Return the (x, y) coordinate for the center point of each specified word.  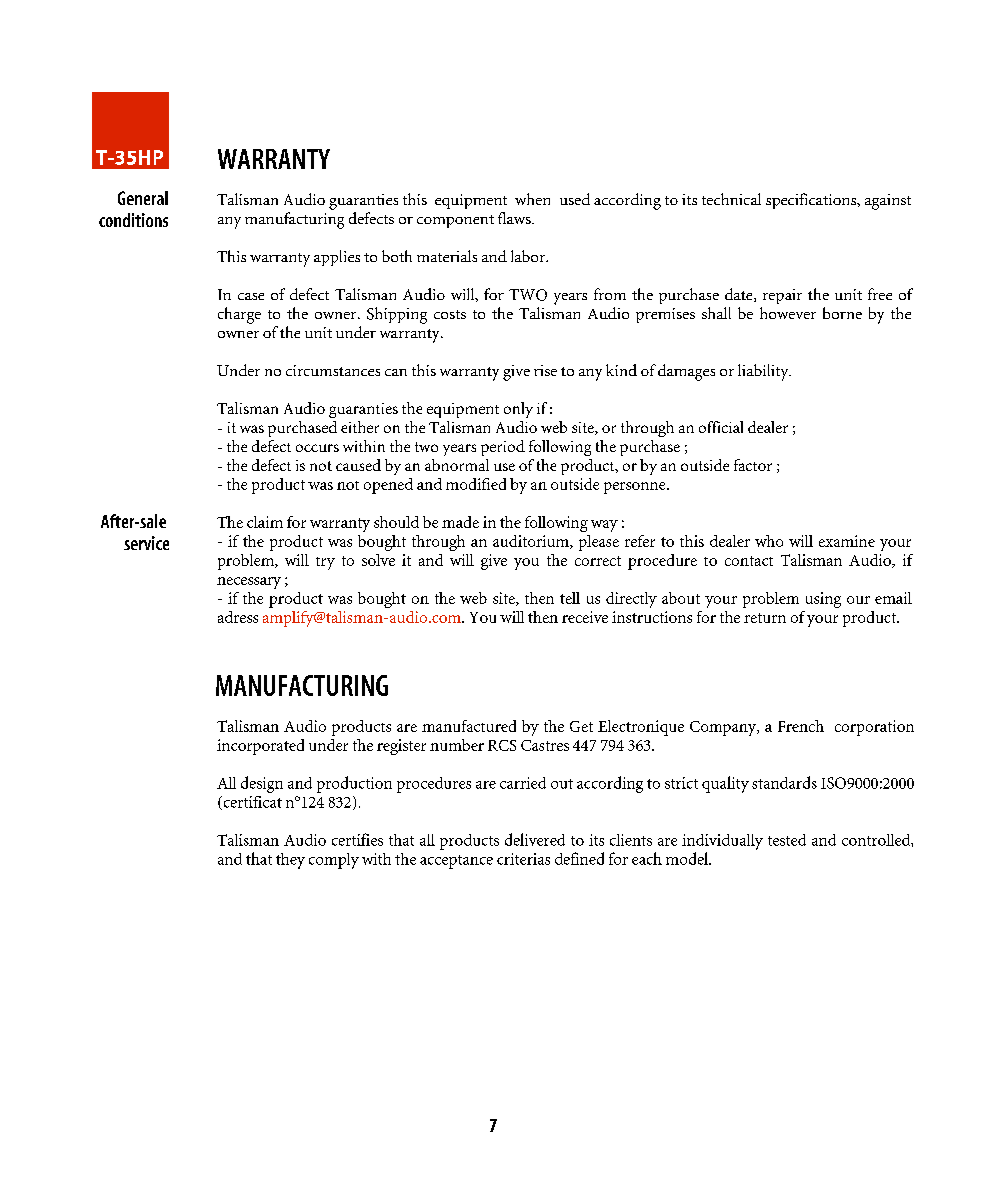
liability (764, 372)
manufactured (469, 726)
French (801, 726)
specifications (812, 201)
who (769, 541)
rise (545, 370)
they (290, 861)
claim (265, 522)
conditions (133, 220)
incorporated (260, 747)
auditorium (532, 542)
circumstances (333, 370)
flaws (515, 218)
